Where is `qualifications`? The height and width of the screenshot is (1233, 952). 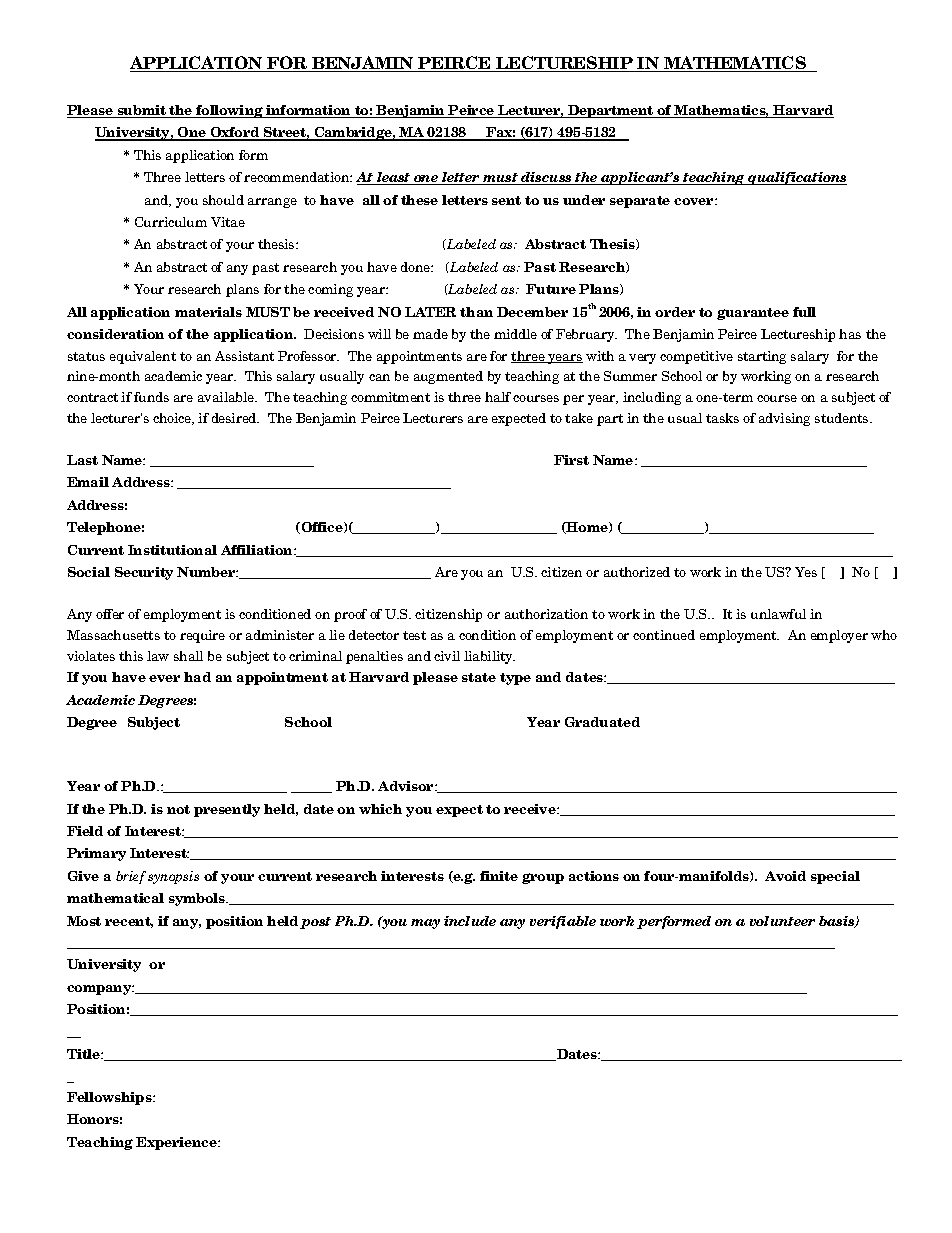
qualifications is located at coordinates (796, 178).
